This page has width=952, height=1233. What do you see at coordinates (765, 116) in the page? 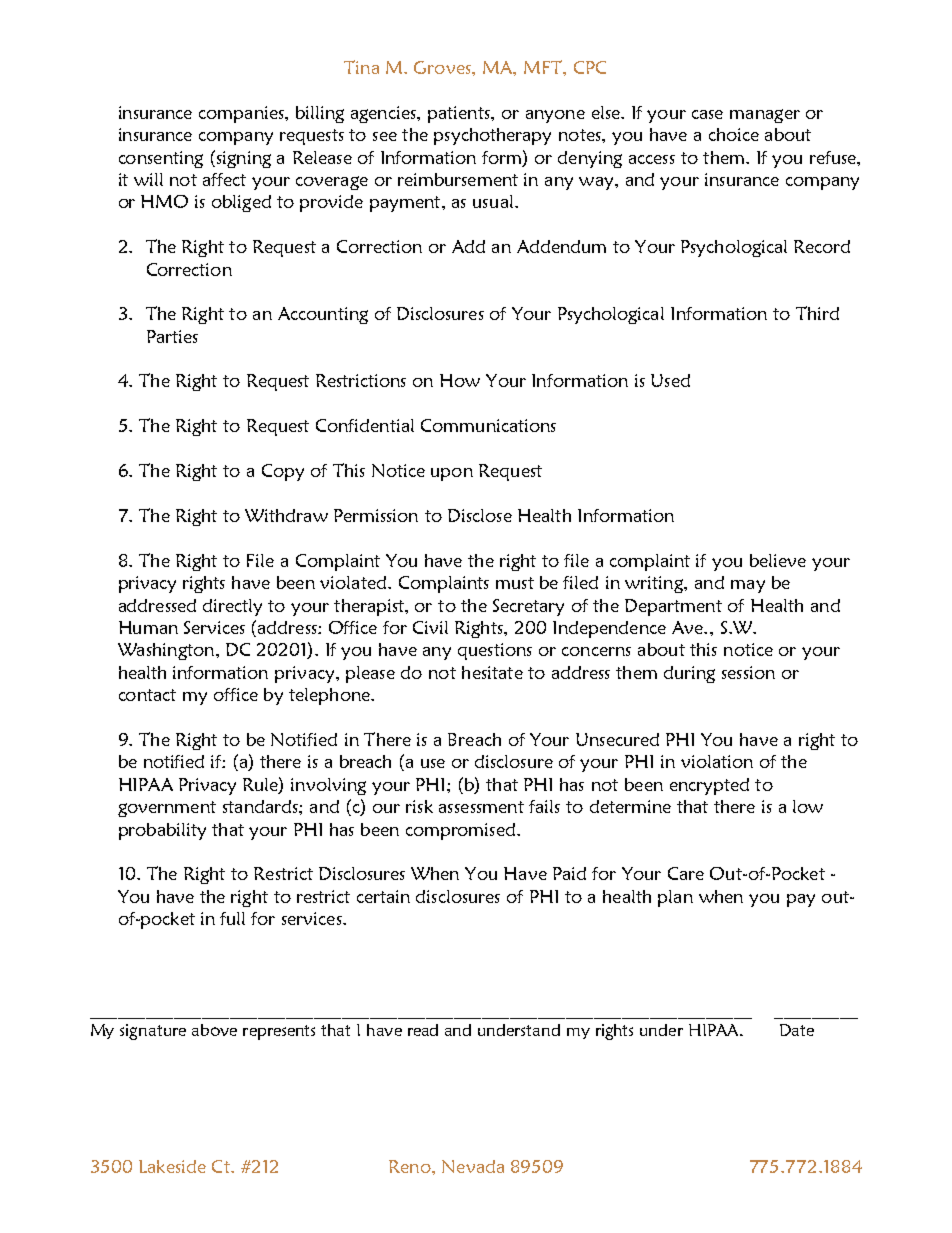
I see `manager` at bounding box center [765, 116].
